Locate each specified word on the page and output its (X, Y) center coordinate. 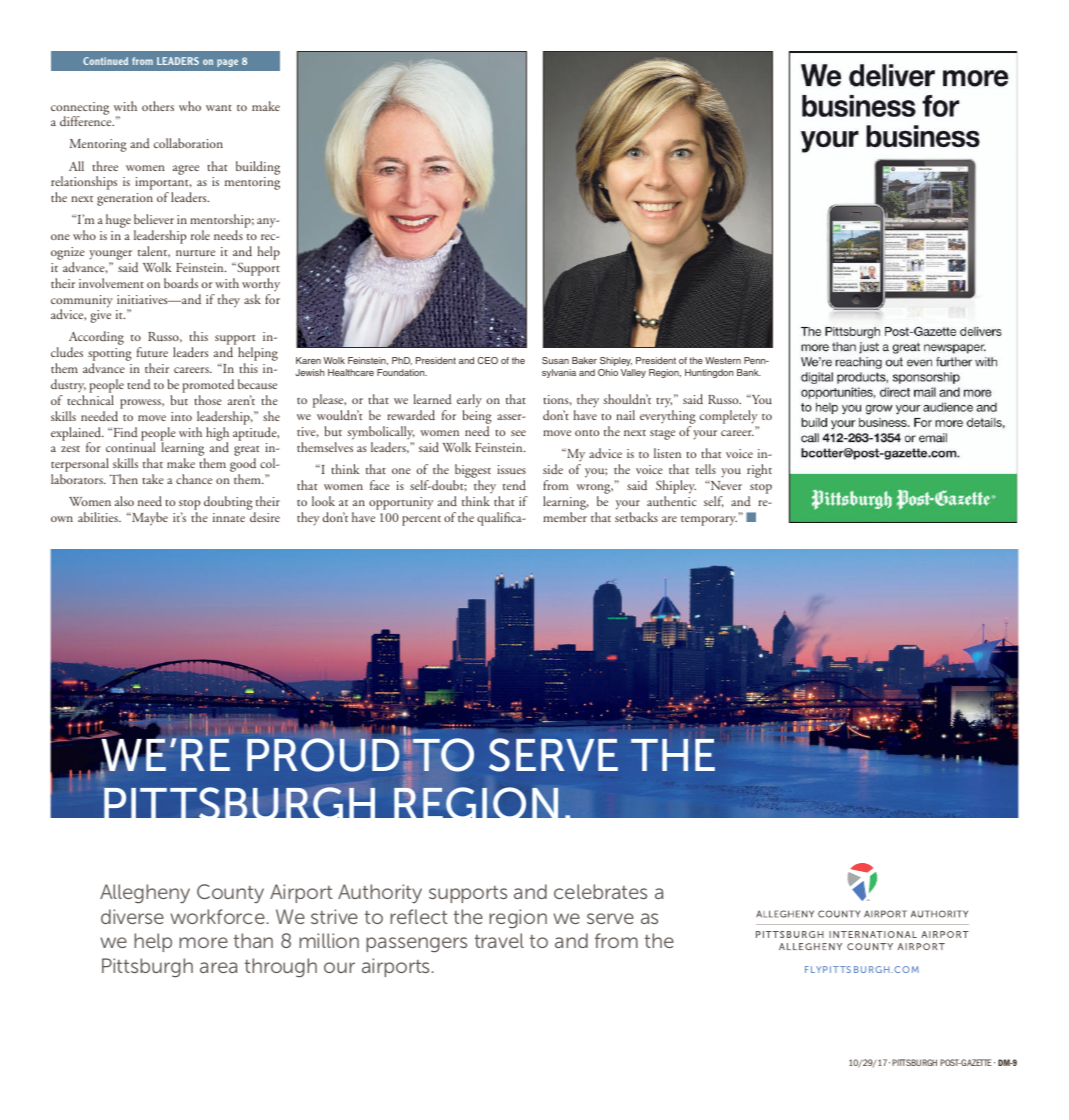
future (152, 352)
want (219, 108)
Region (665, 373)
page (227, 63)
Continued (105, 61)
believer (154, 219)
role (200, 235)
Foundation (402, 372)
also (124, 501)
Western (723, 360)
